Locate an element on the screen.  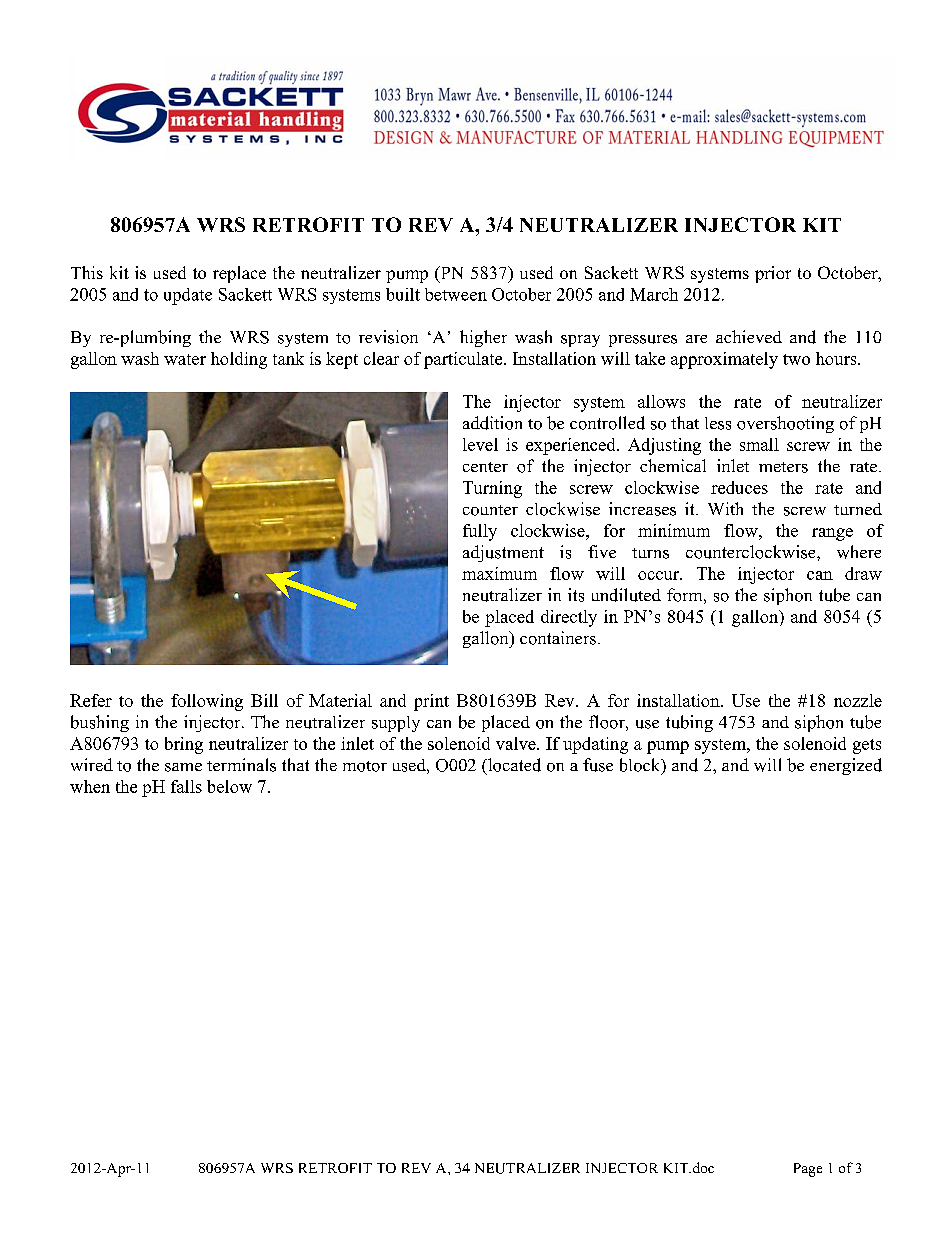
falls is located at coordinates (186, 786).
